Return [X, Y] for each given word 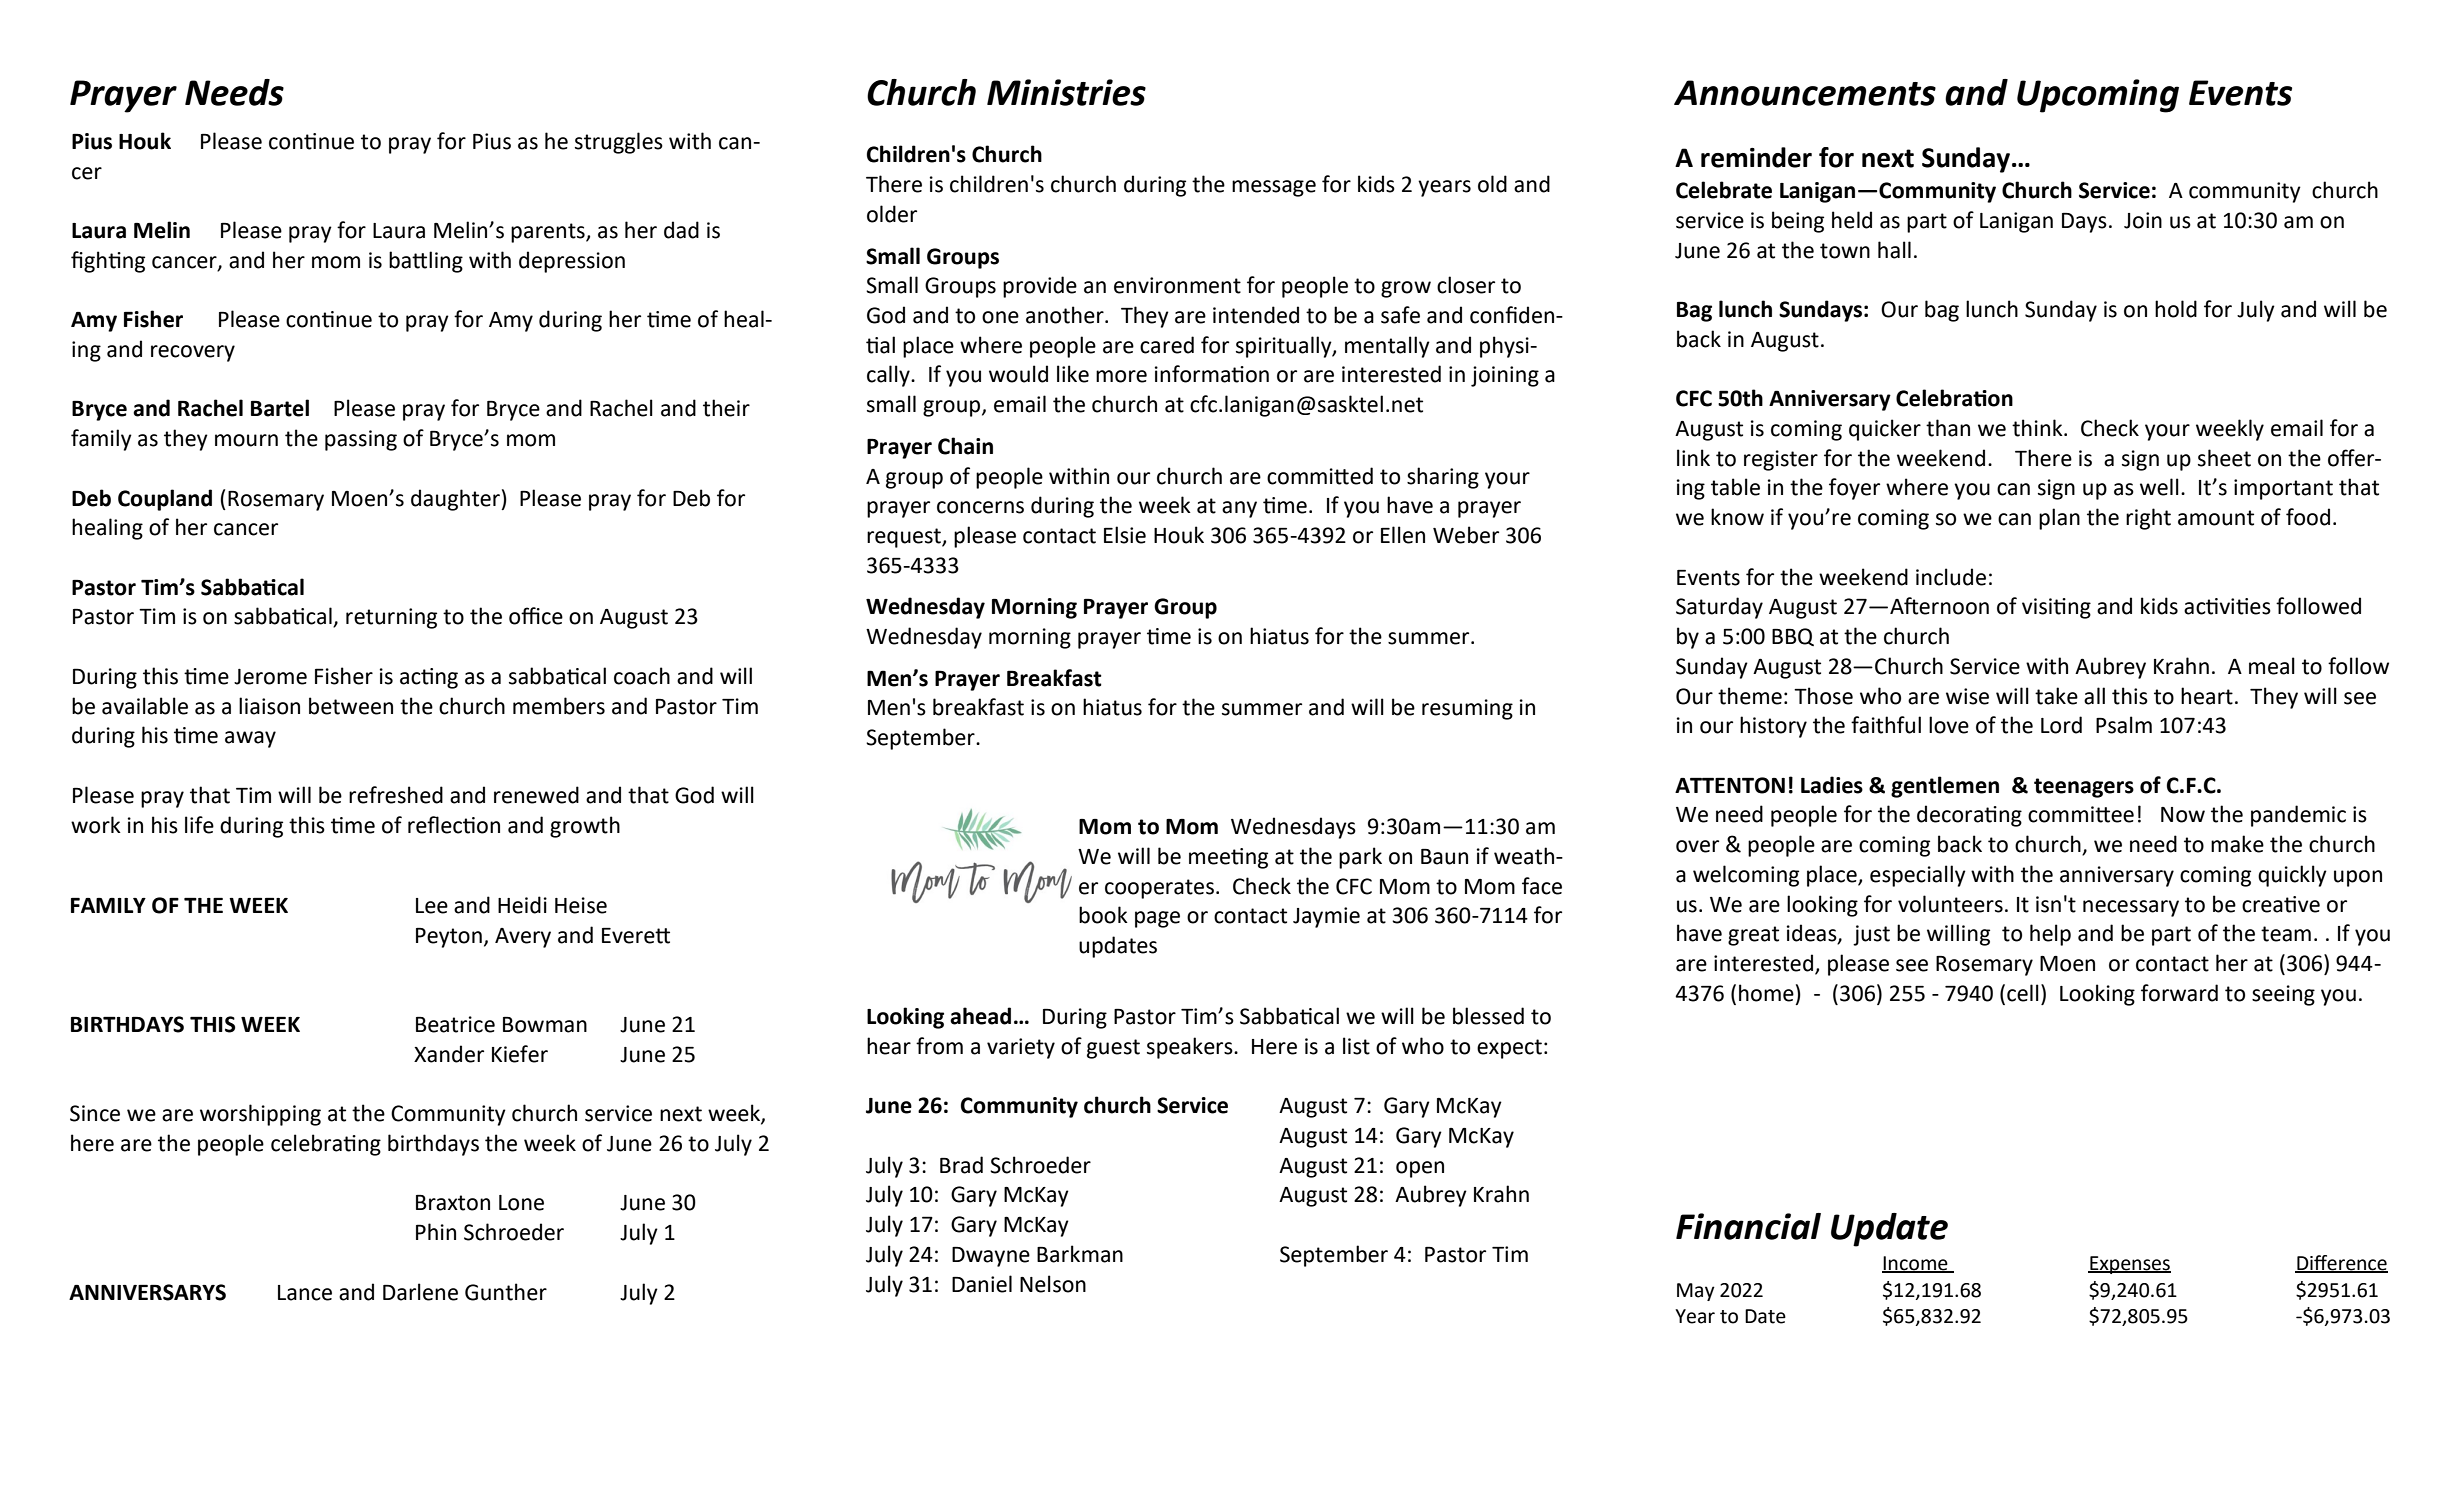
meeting [1228, 858]
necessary [2131, 908]
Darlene [420, 1292]
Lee [432, 906]
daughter [456, 500]
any [1239, 509]
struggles [619, 143]
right [2148, 519]
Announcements [1805, 93]
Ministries [1066, 92]
